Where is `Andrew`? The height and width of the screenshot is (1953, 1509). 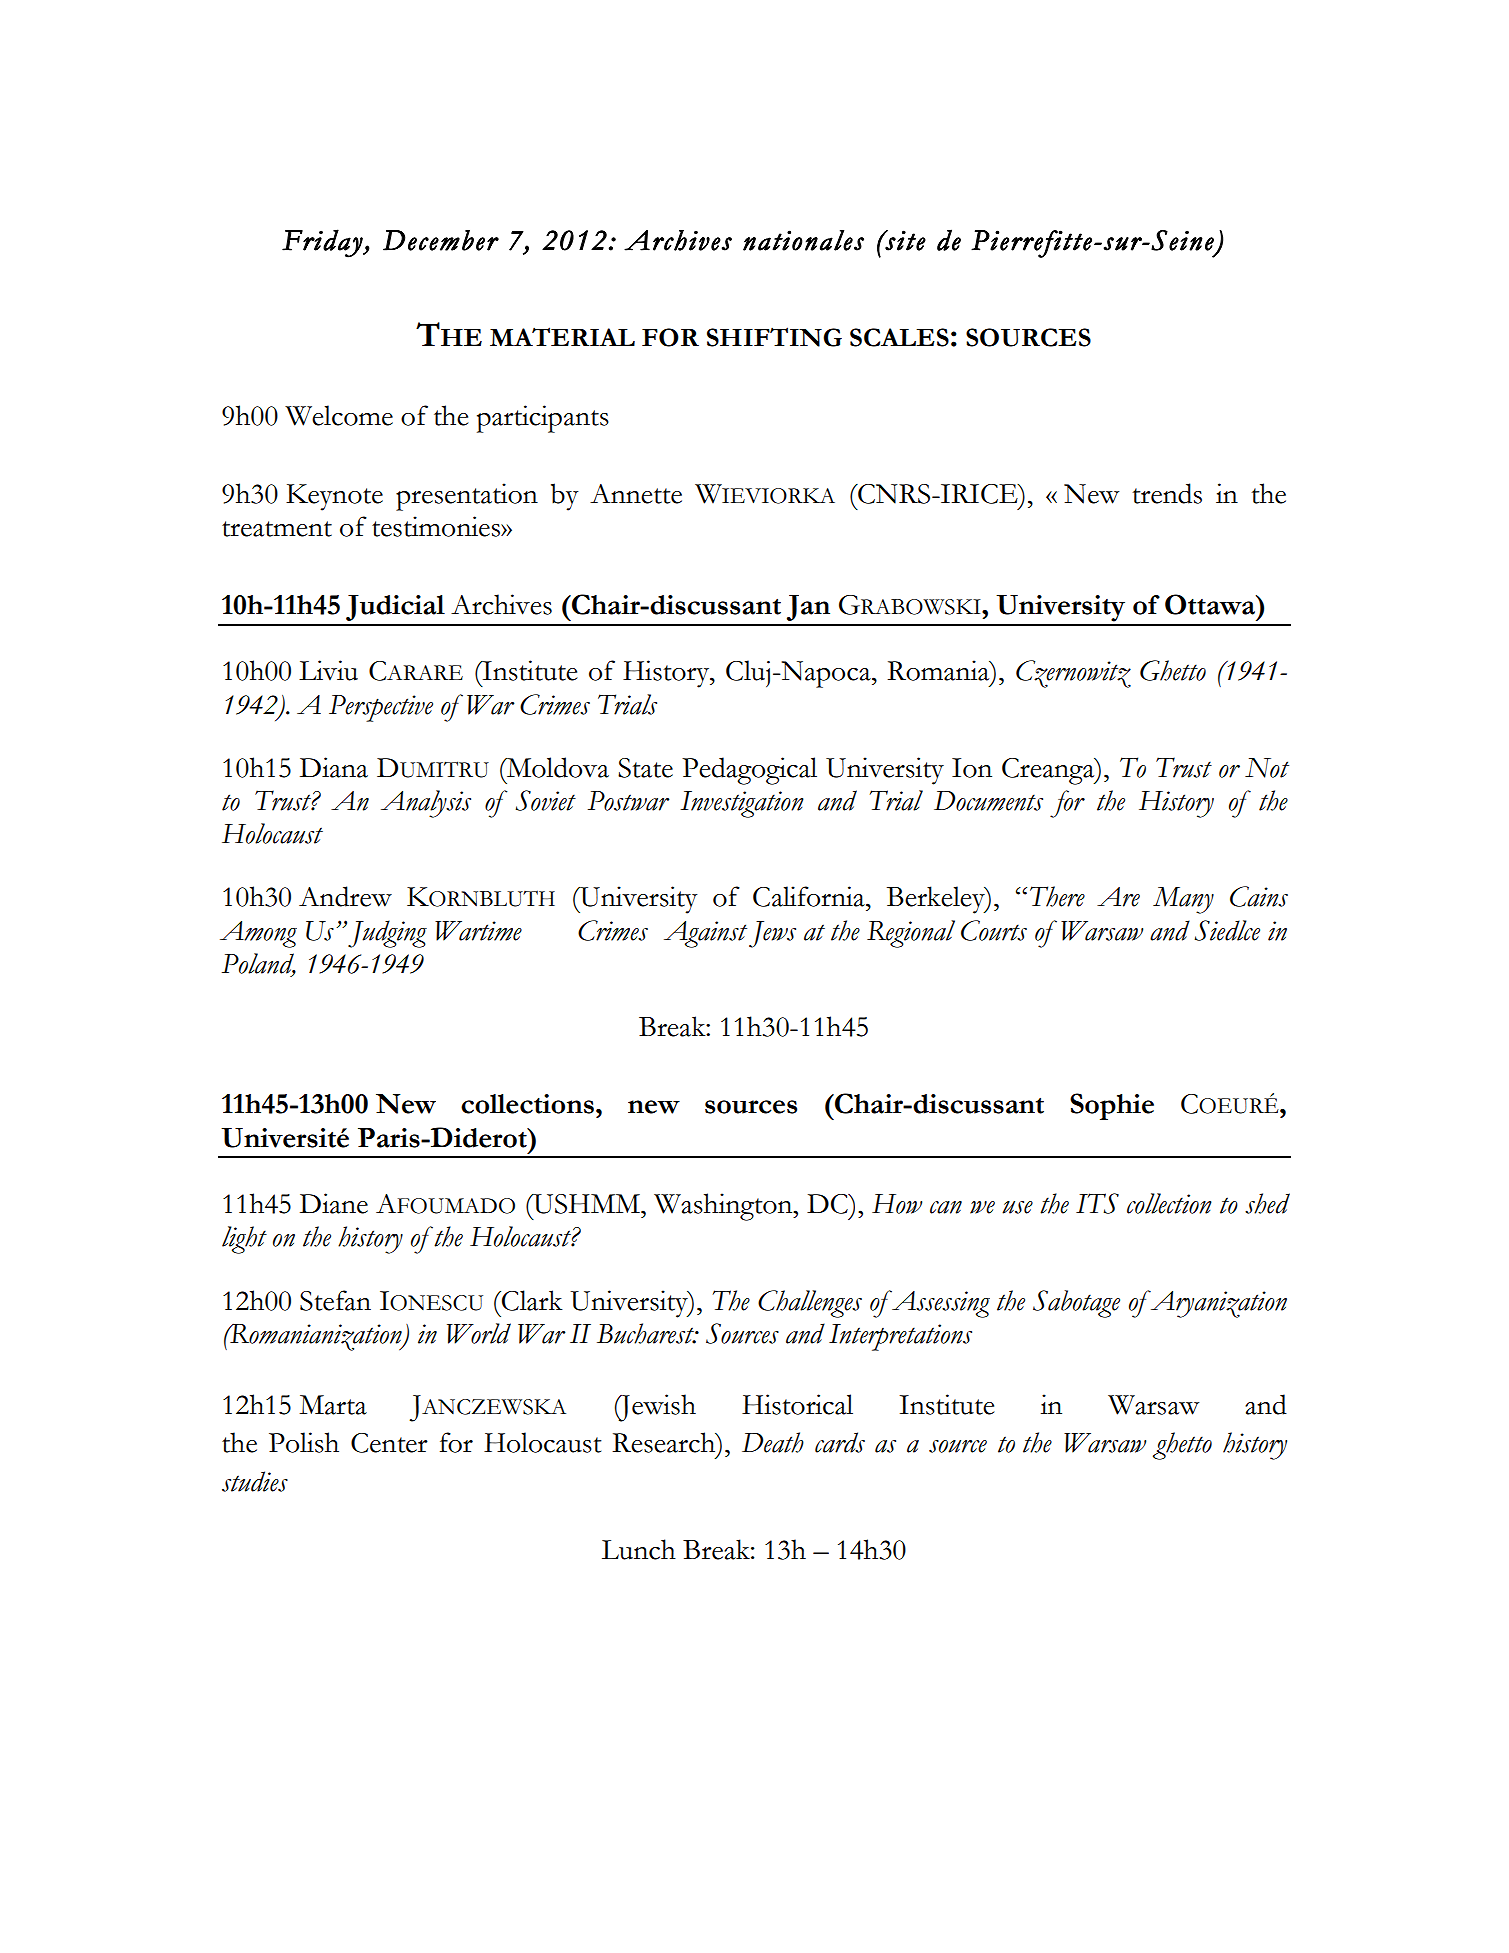 Andrew is located at coordinates (345, 896).
